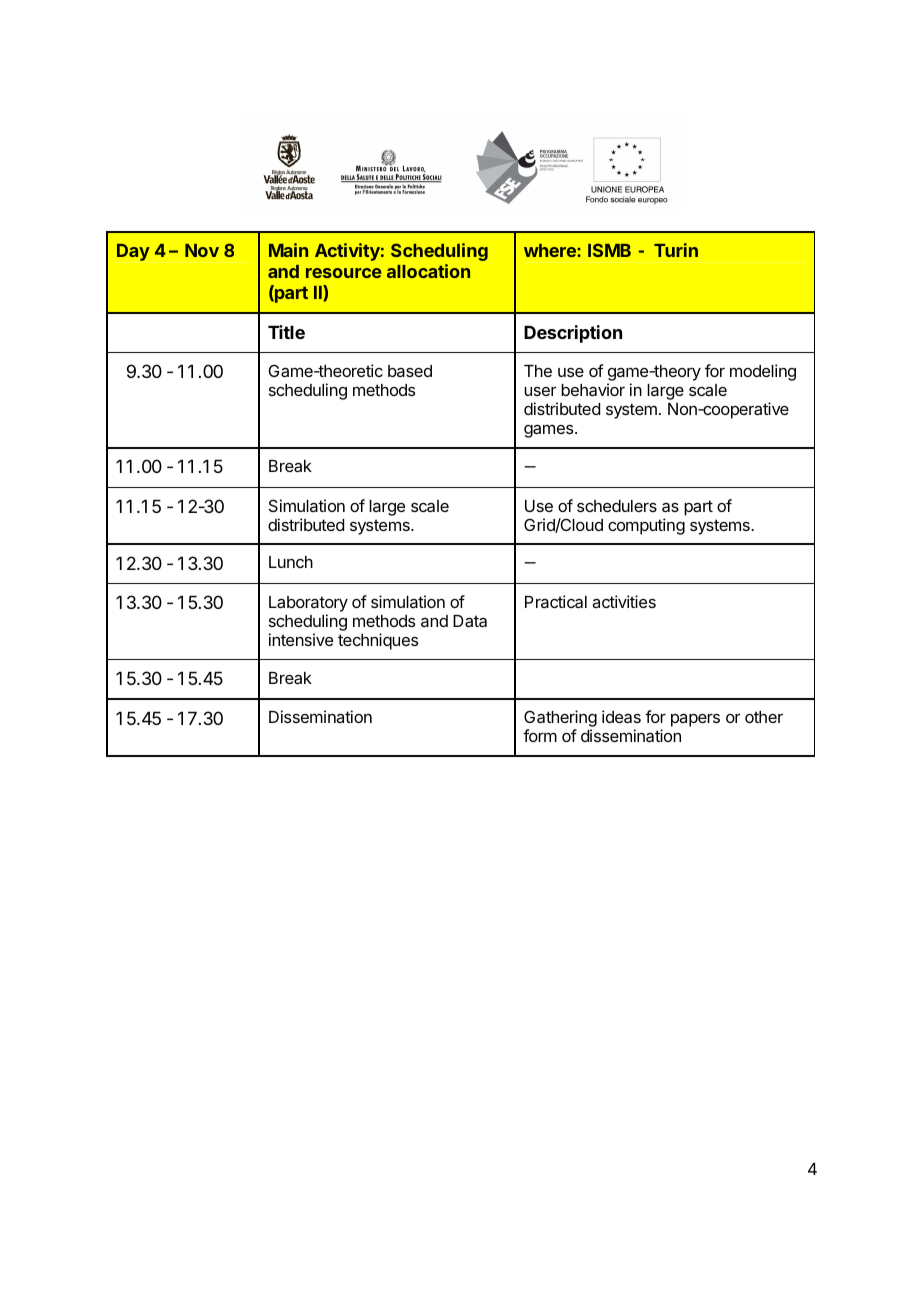 The width and height of the screenshot is (924, 1308). What do you see at coordinates (428, 271) in the screenshot?
I see `allocation` at bounding box center [428, 271].
